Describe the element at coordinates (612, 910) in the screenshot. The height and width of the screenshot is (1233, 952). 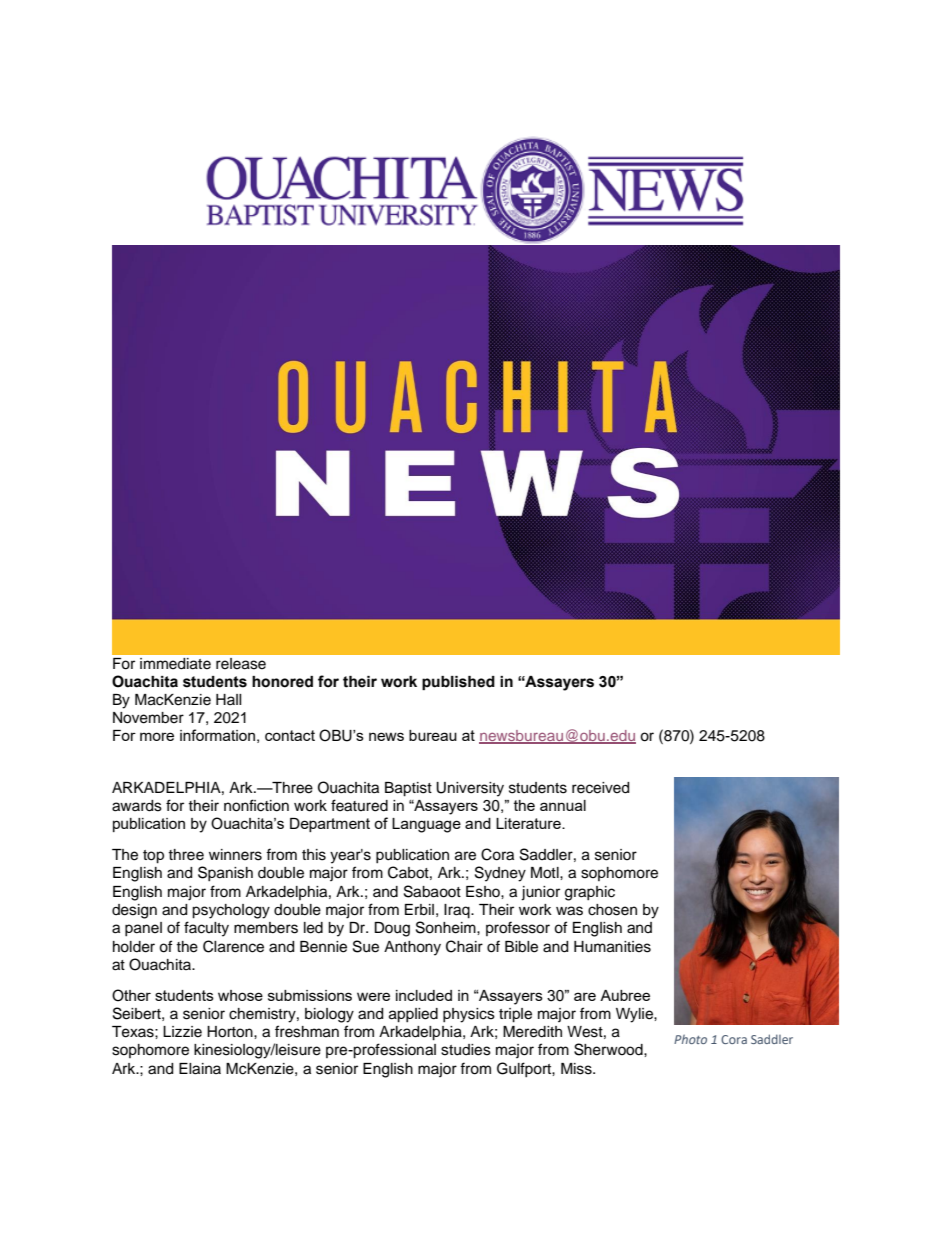
I see `chosen` at that location.
